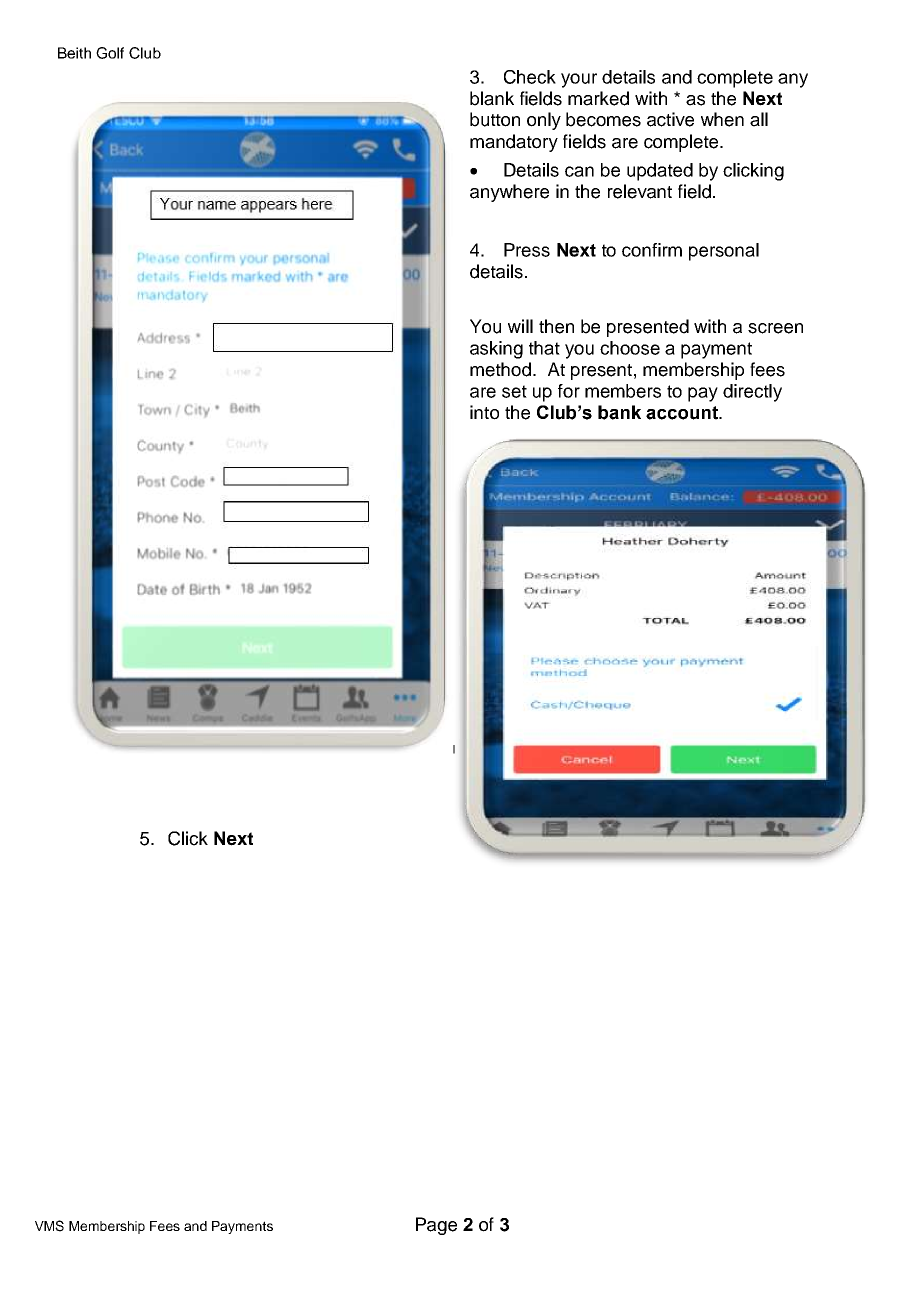  What do you see at coordinates (492, 98) in the screenshot?
I see `blank` at bounding box center [492, 98].
